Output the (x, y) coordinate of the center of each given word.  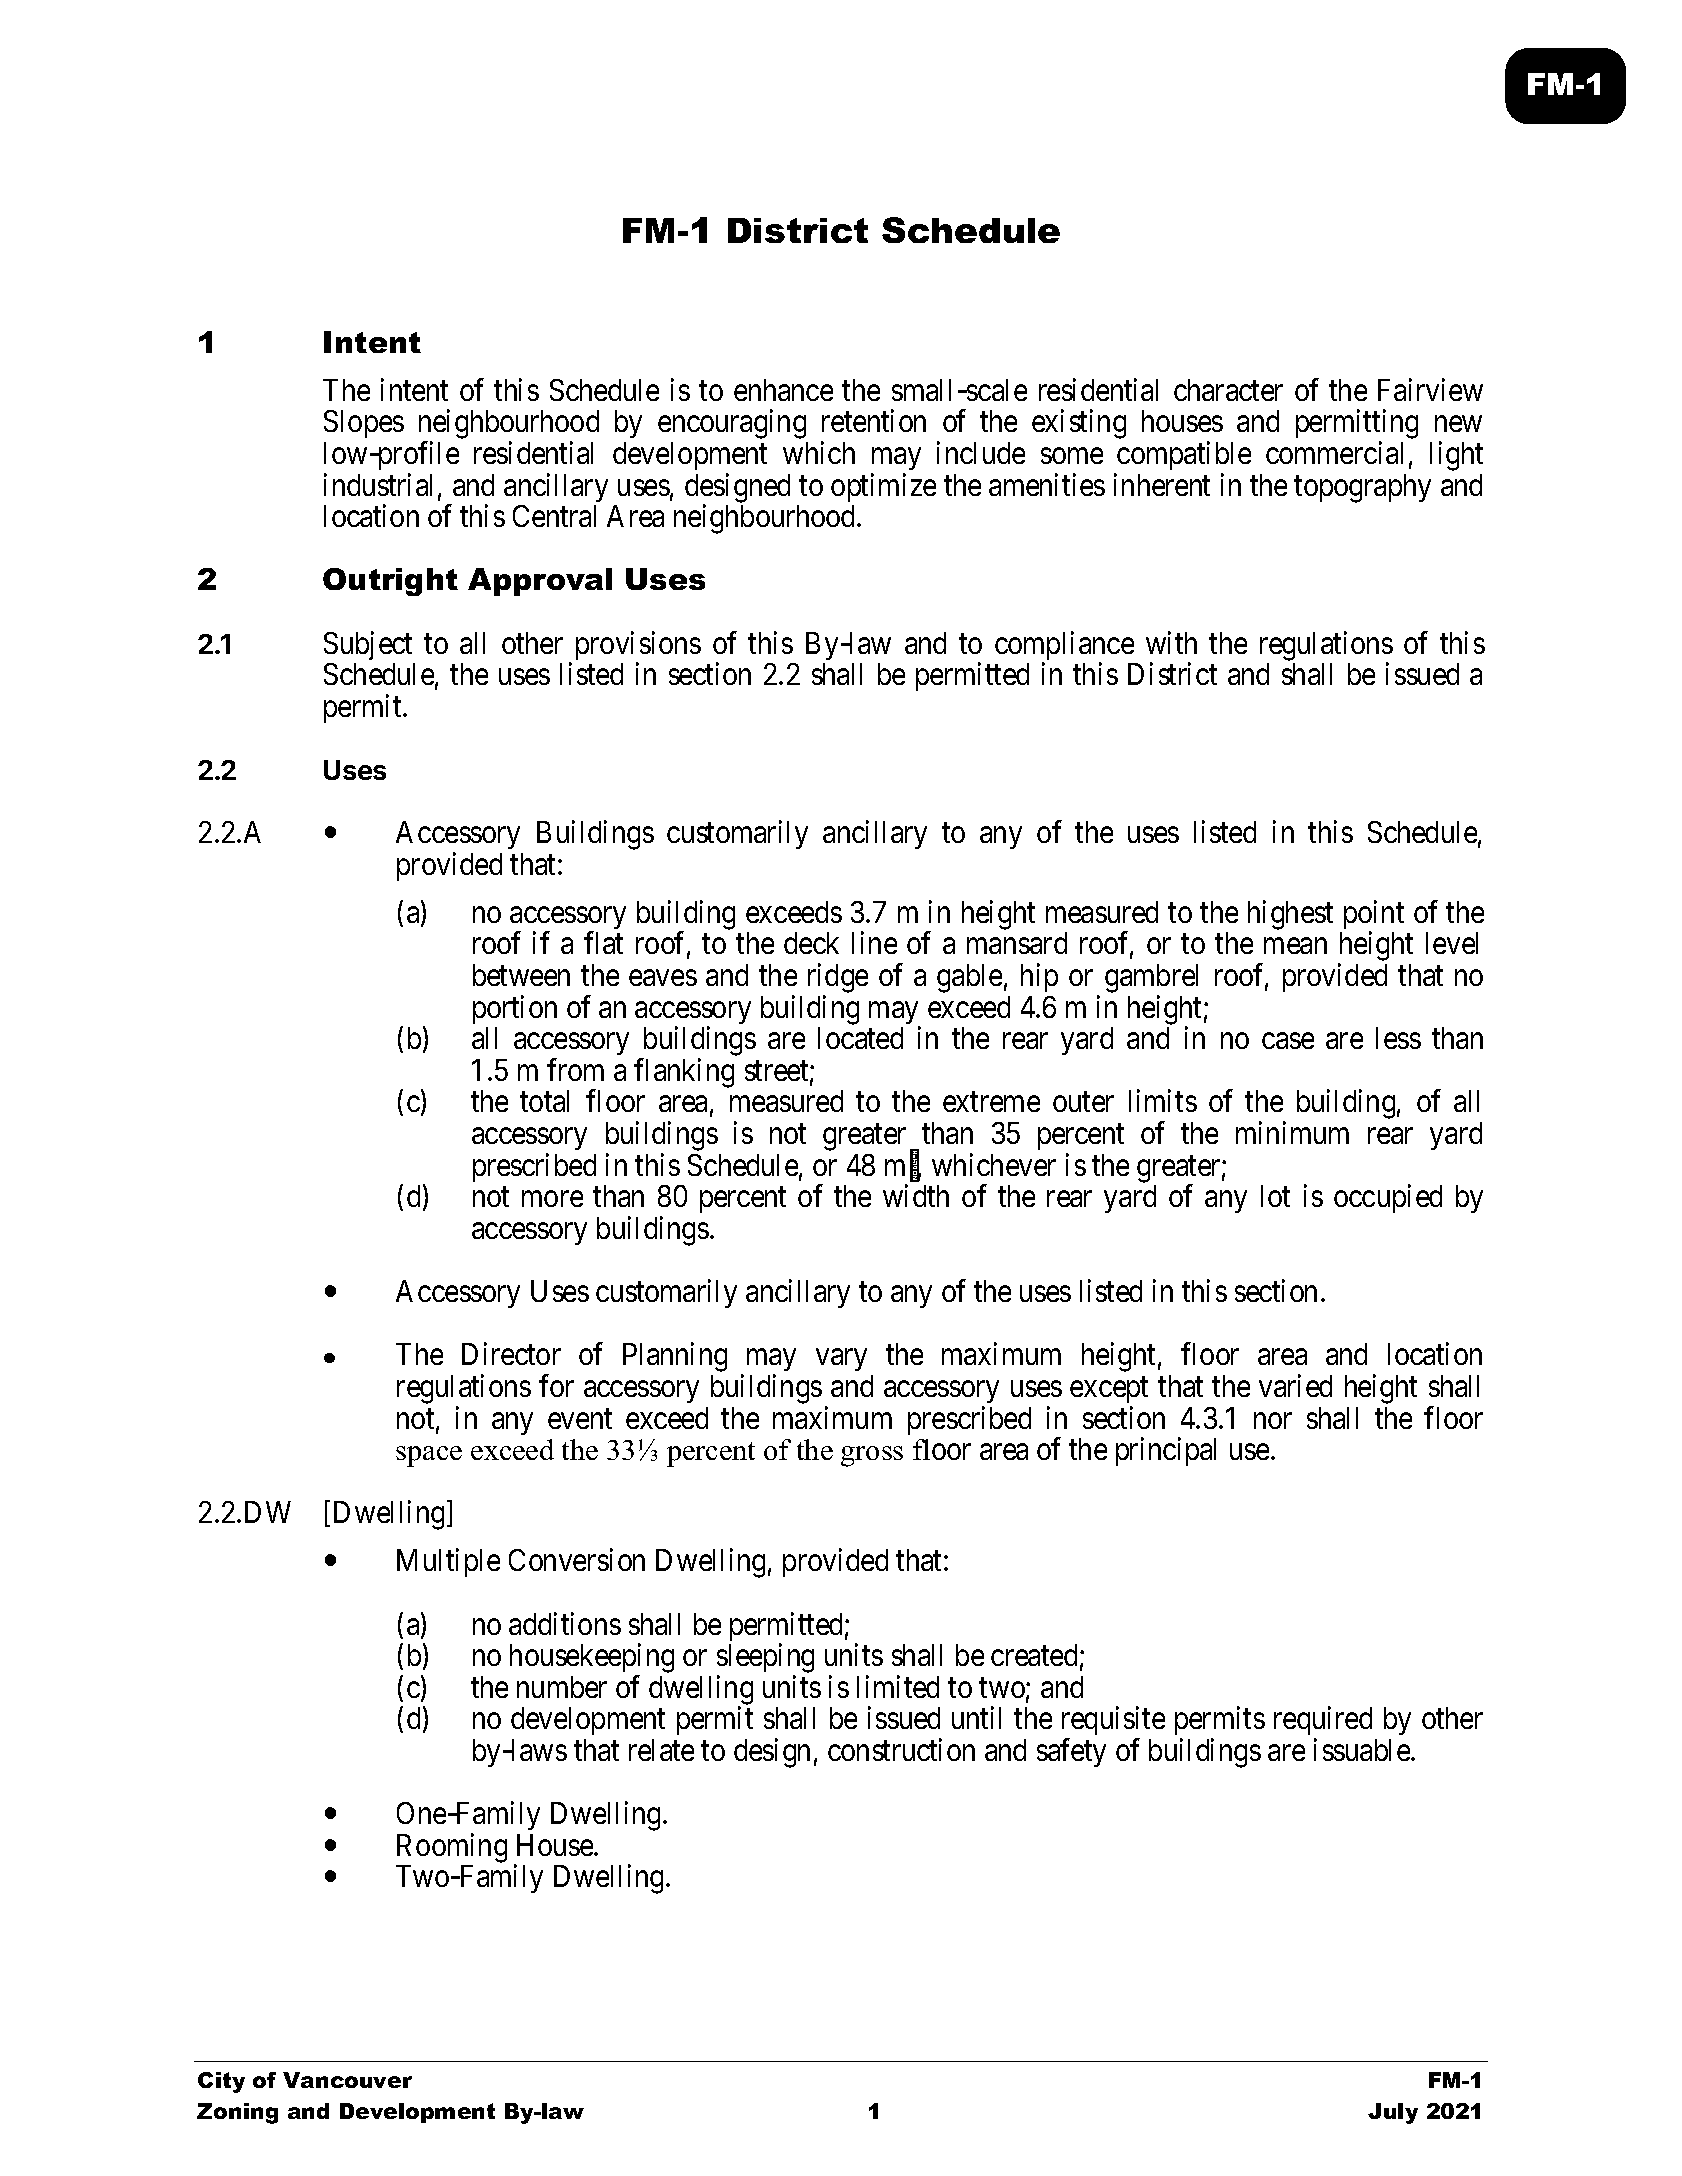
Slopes (364, 424)
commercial (1334, 452)
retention (874, 421)
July (1393, 2113)
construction (901, 1749)
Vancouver (347, 2080)
